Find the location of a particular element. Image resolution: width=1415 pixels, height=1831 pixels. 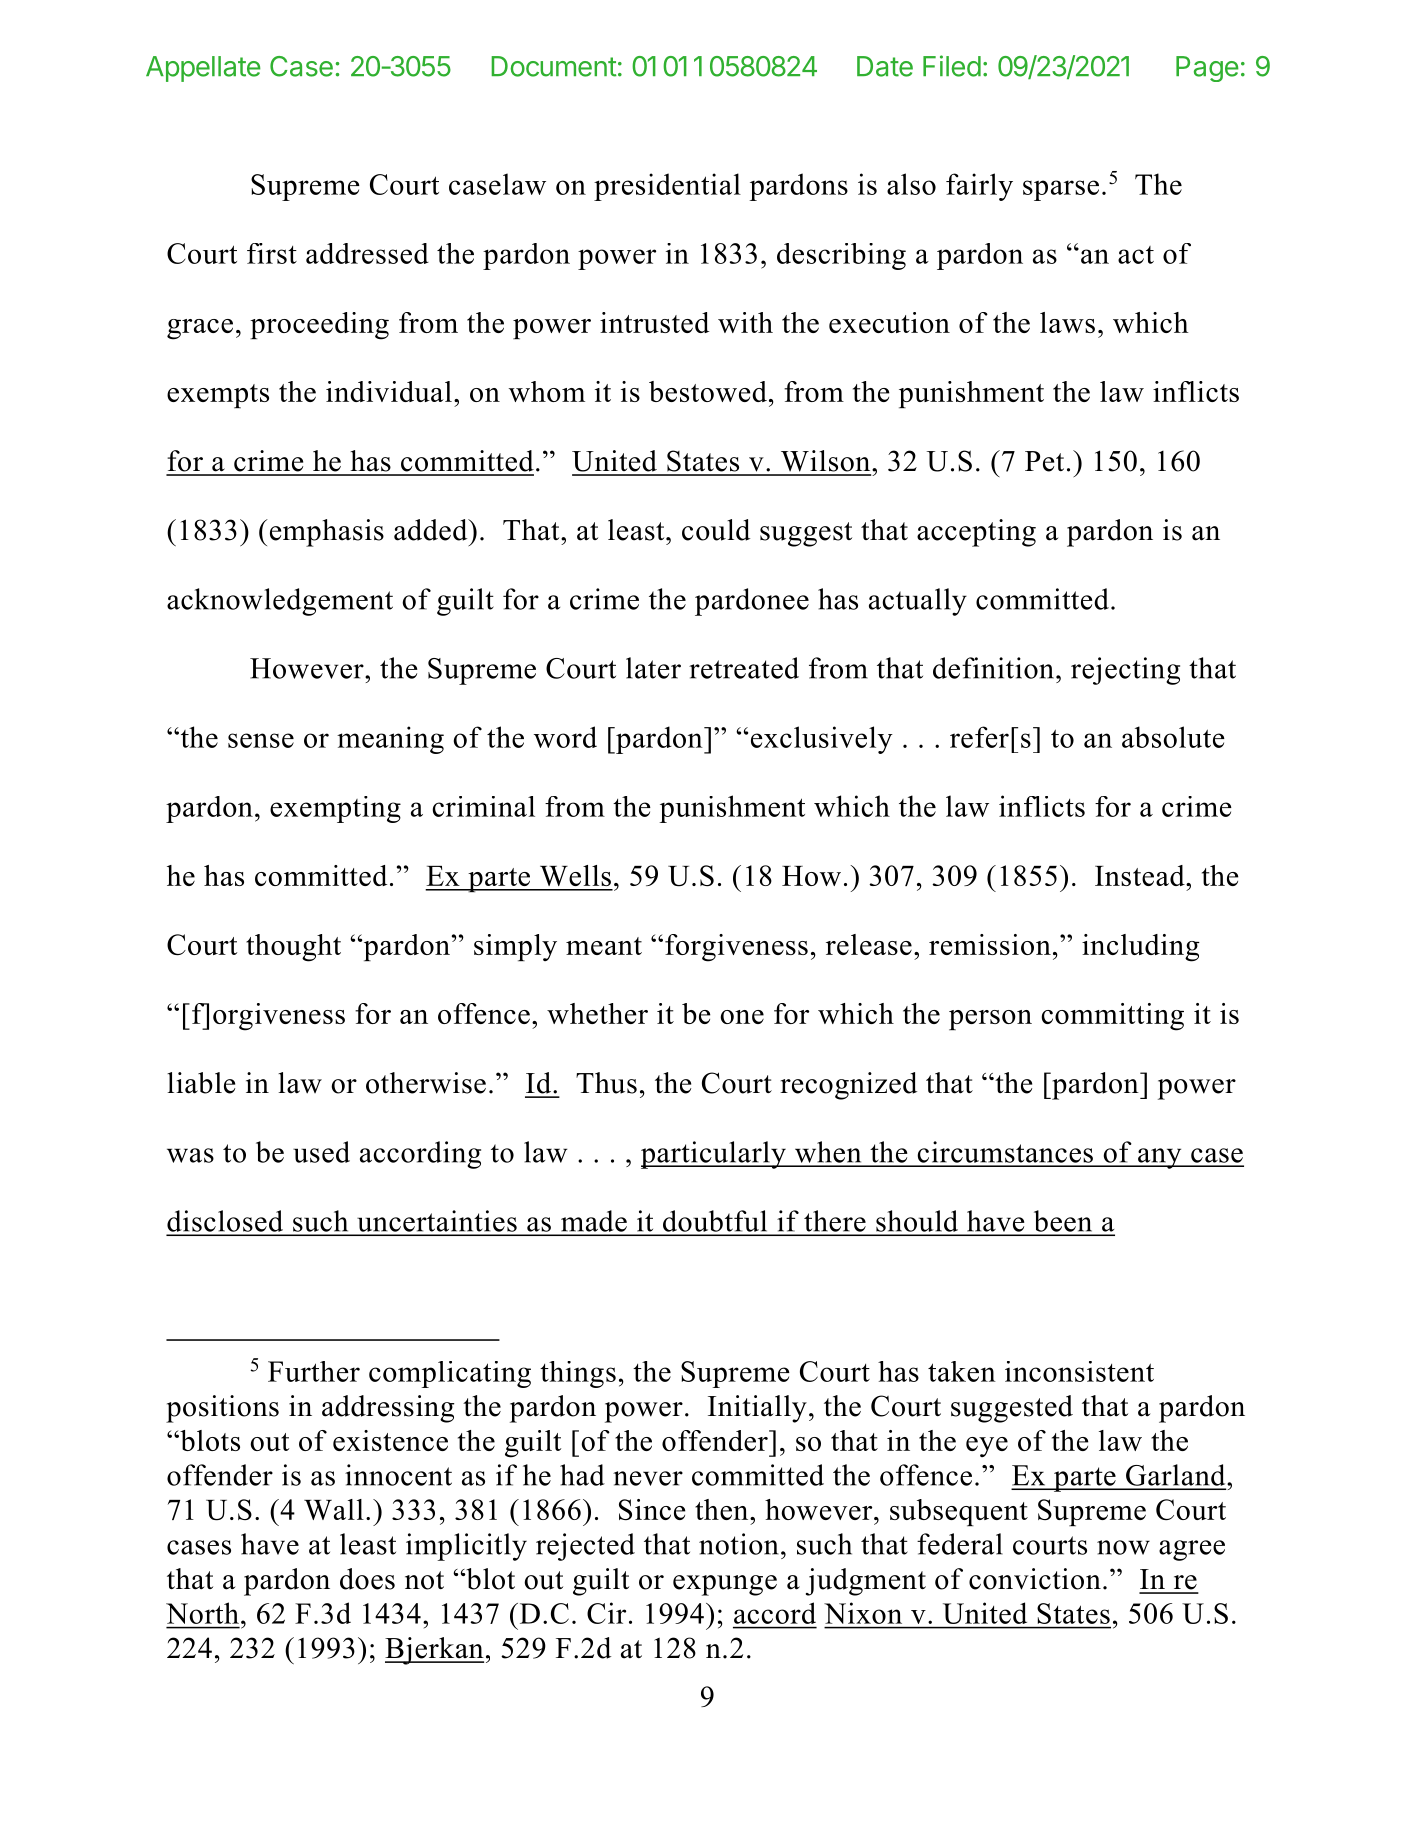

any is located at coordinates (1160, 1158).
